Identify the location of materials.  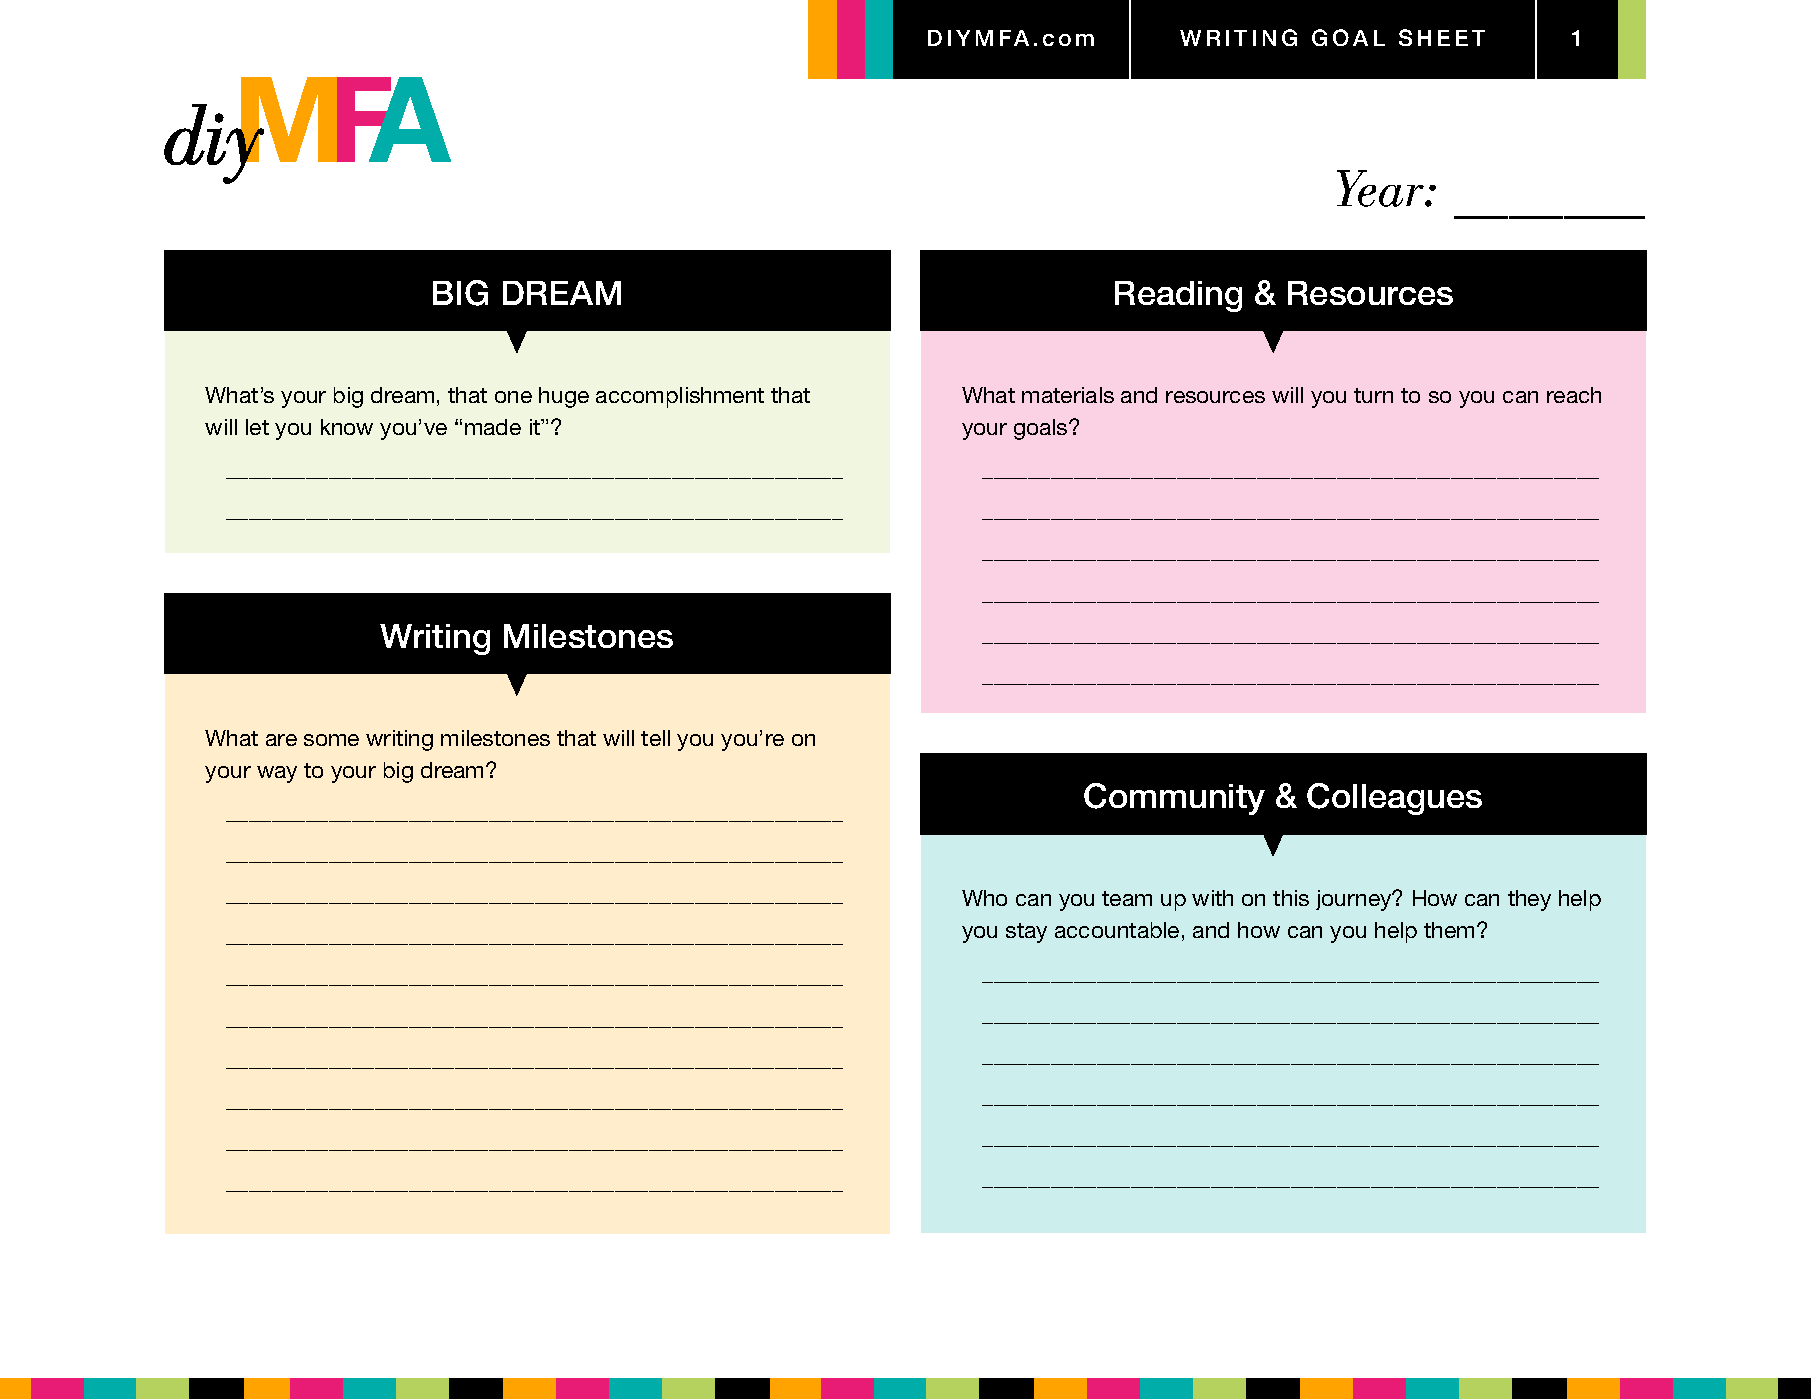
(1068, 395).
